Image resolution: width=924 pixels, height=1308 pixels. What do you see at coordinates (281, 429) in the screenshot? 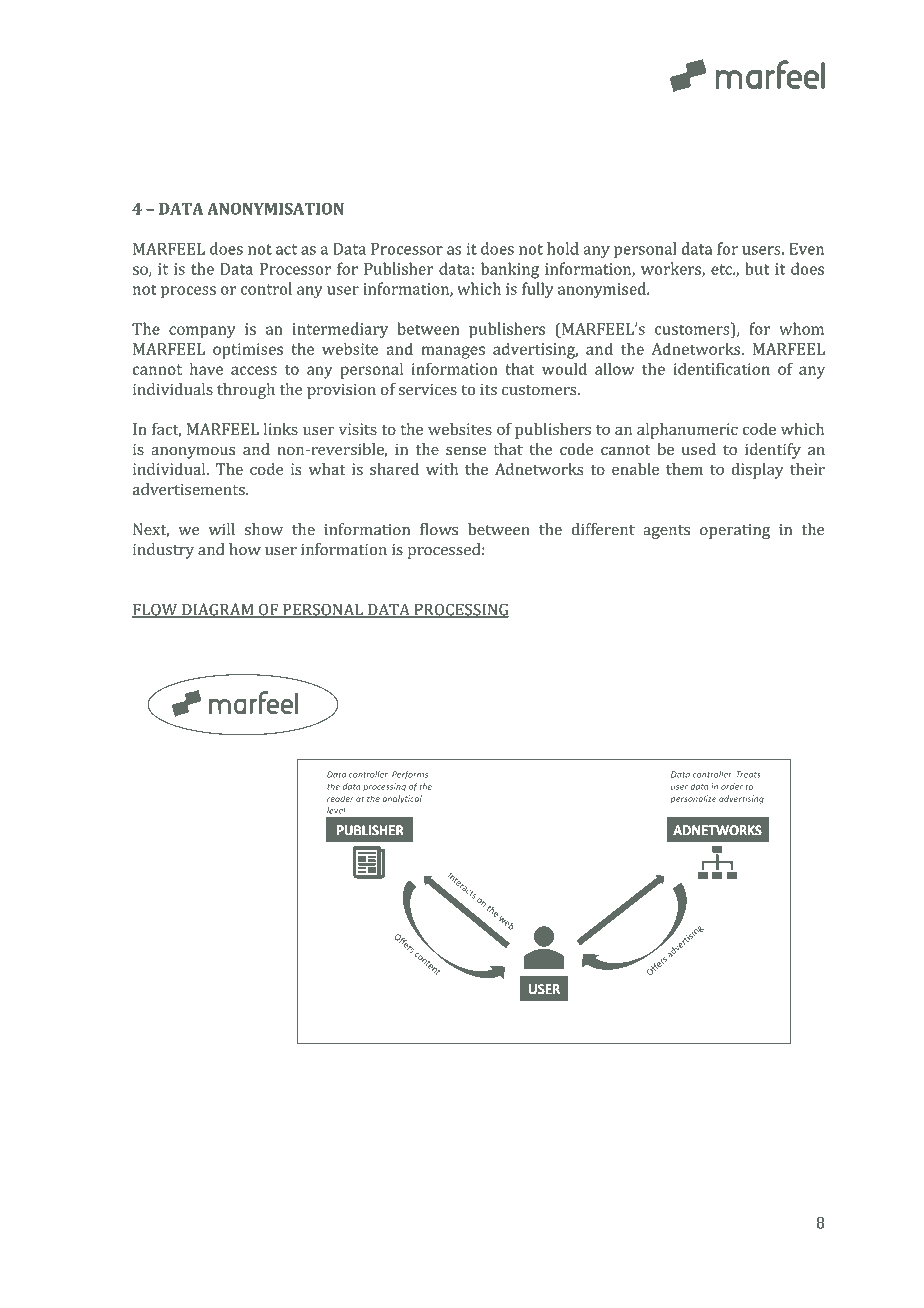
I see `links` at bounding box center [281, 429].
